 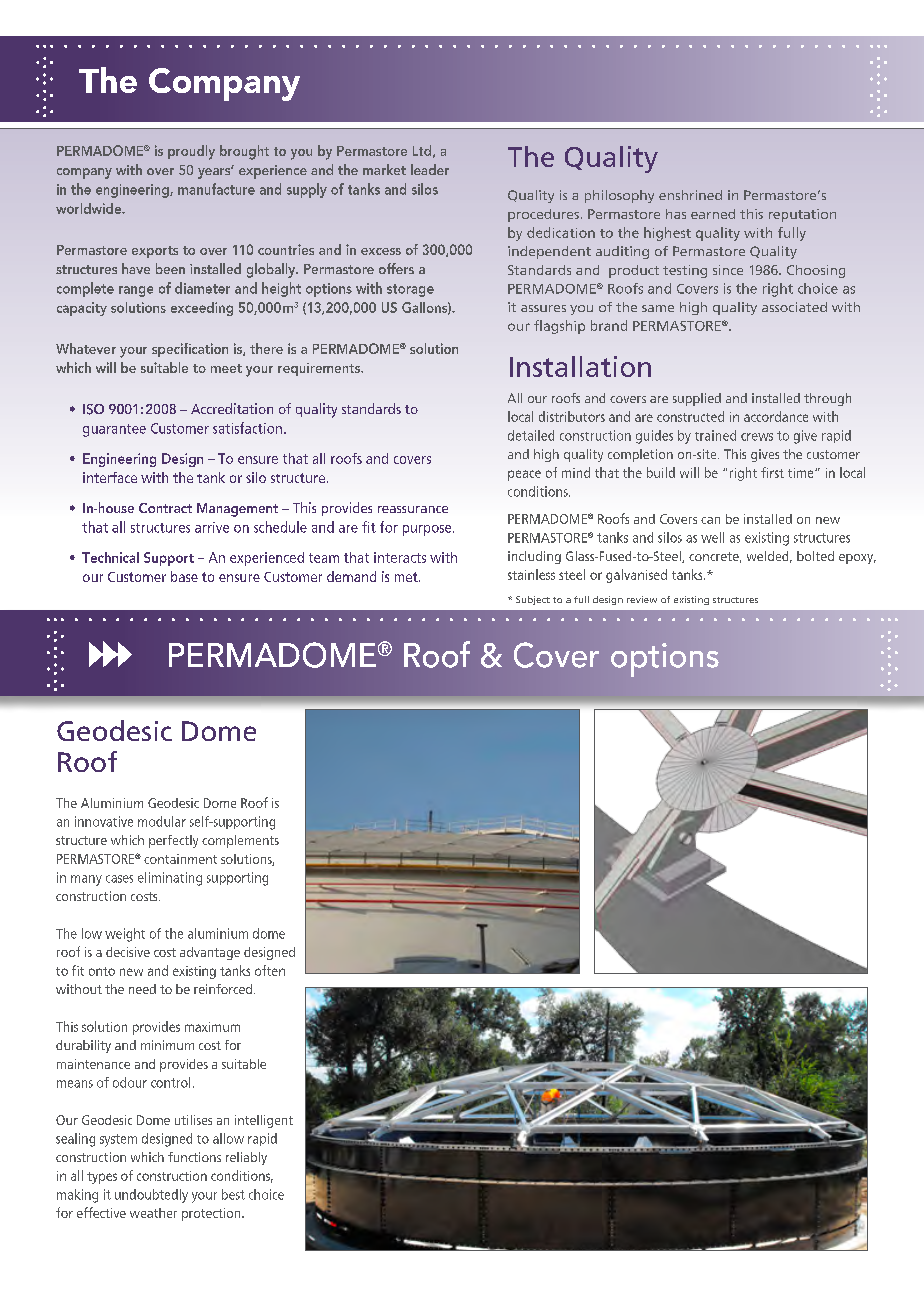 What do you see at coordinates (184, 576) in the screenshot?
I see `base` at bounding box center [184, 576].
